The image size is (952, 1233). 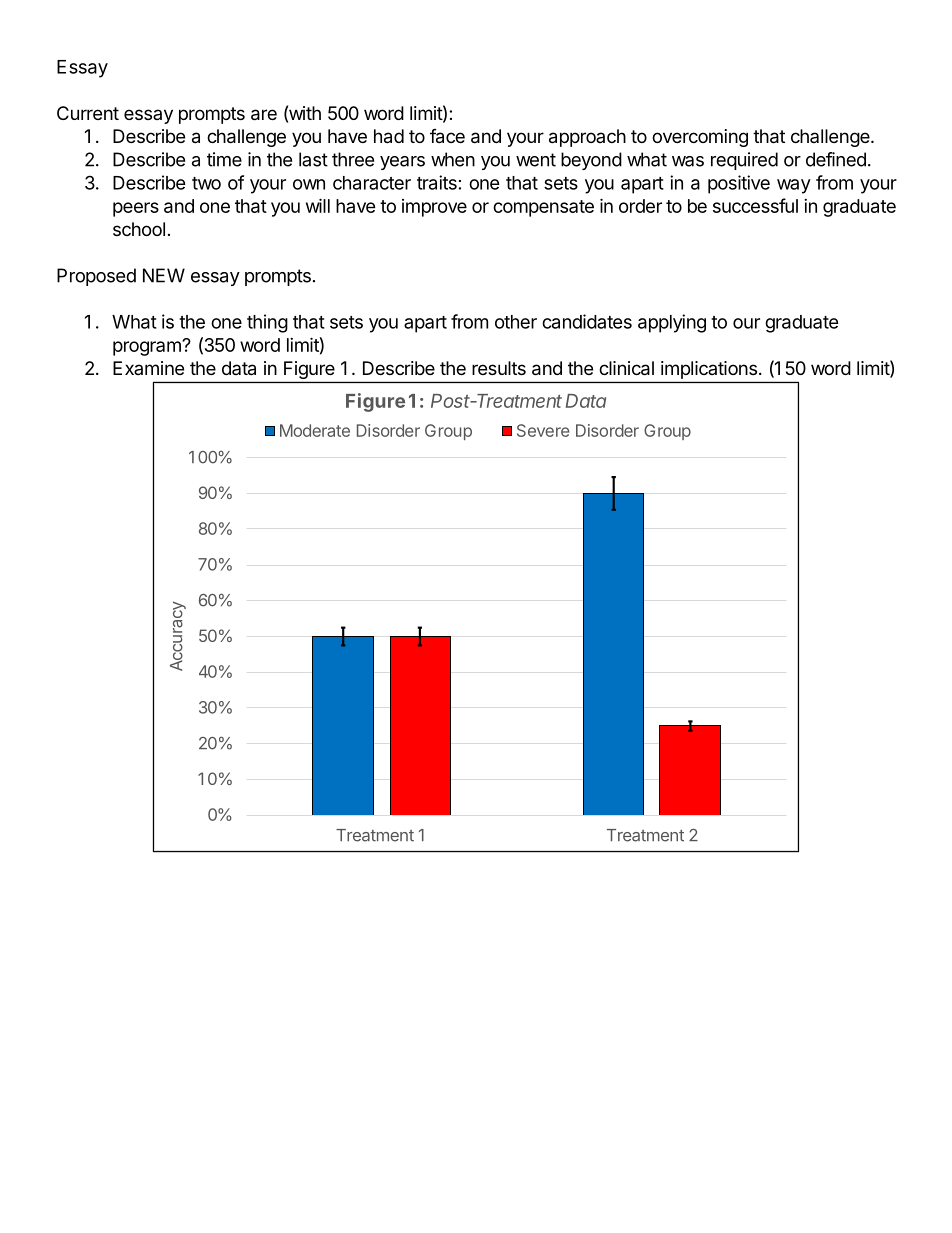 What do you see at coordinates (543, 430) in the screenshot?
I see `Severe` at bounding box center [543, 430].
